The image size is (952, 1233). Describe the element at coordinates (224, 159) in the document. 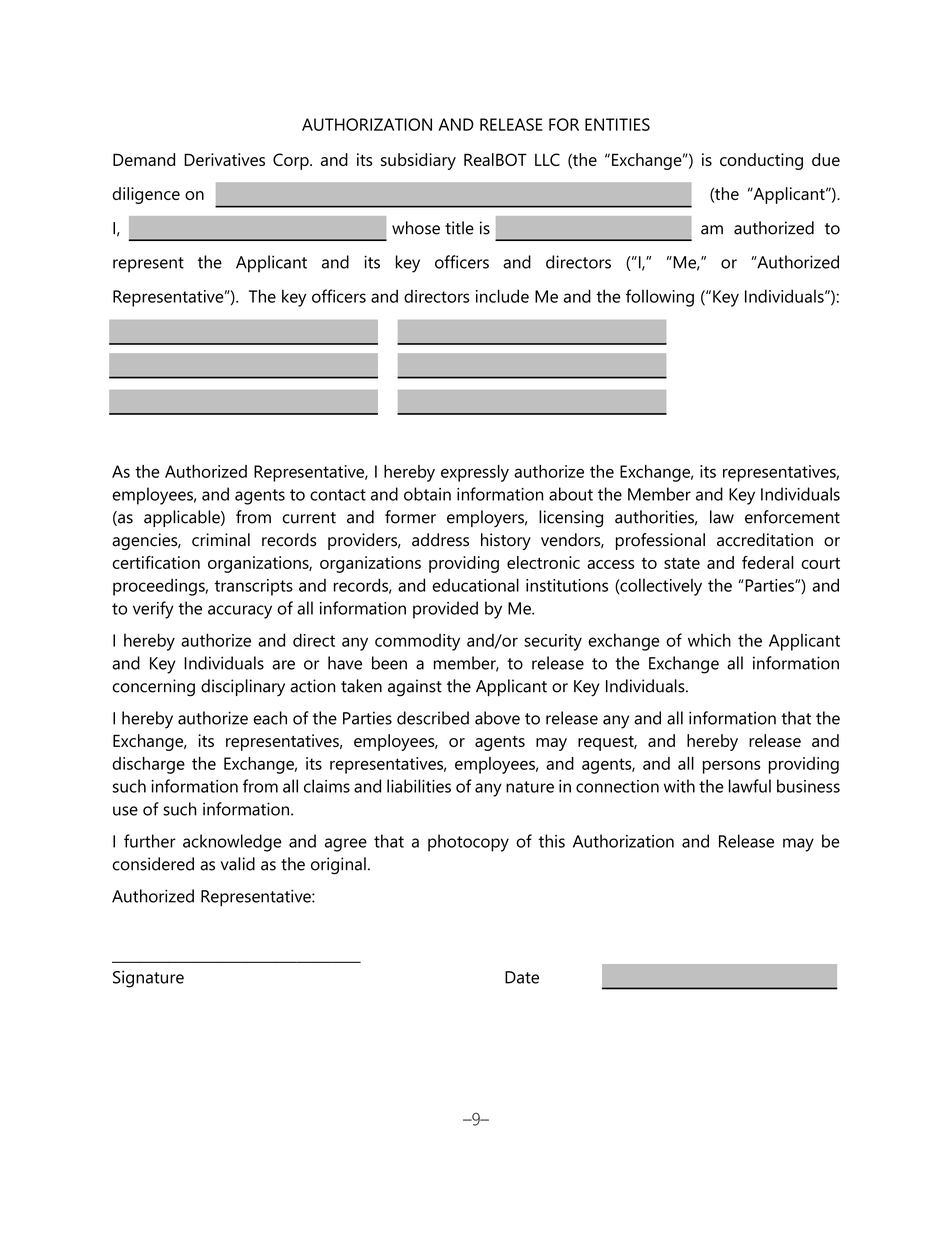

I see `Derivatives` at that location.
